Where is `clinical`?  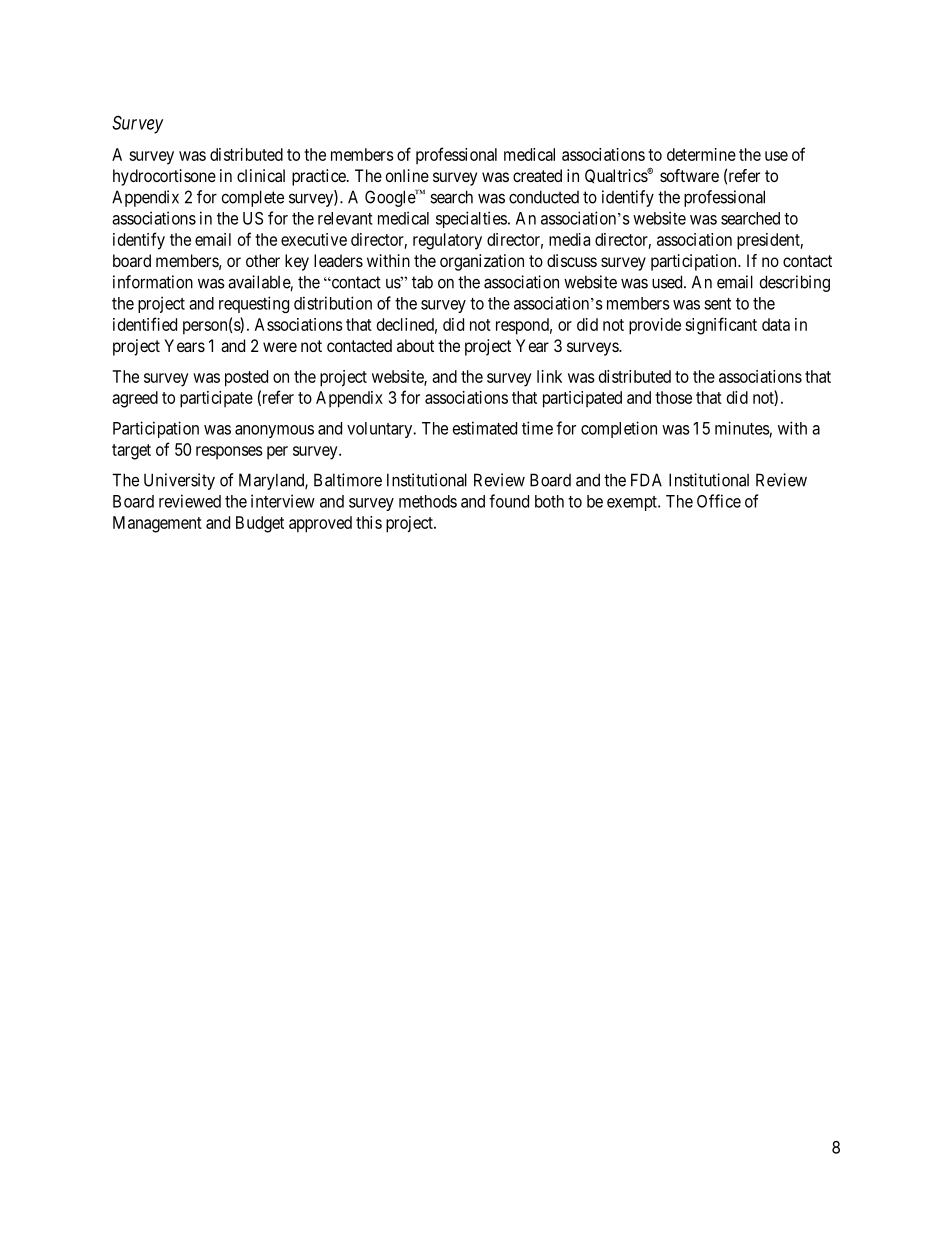 clinical is located at coordinates (261, 175).
